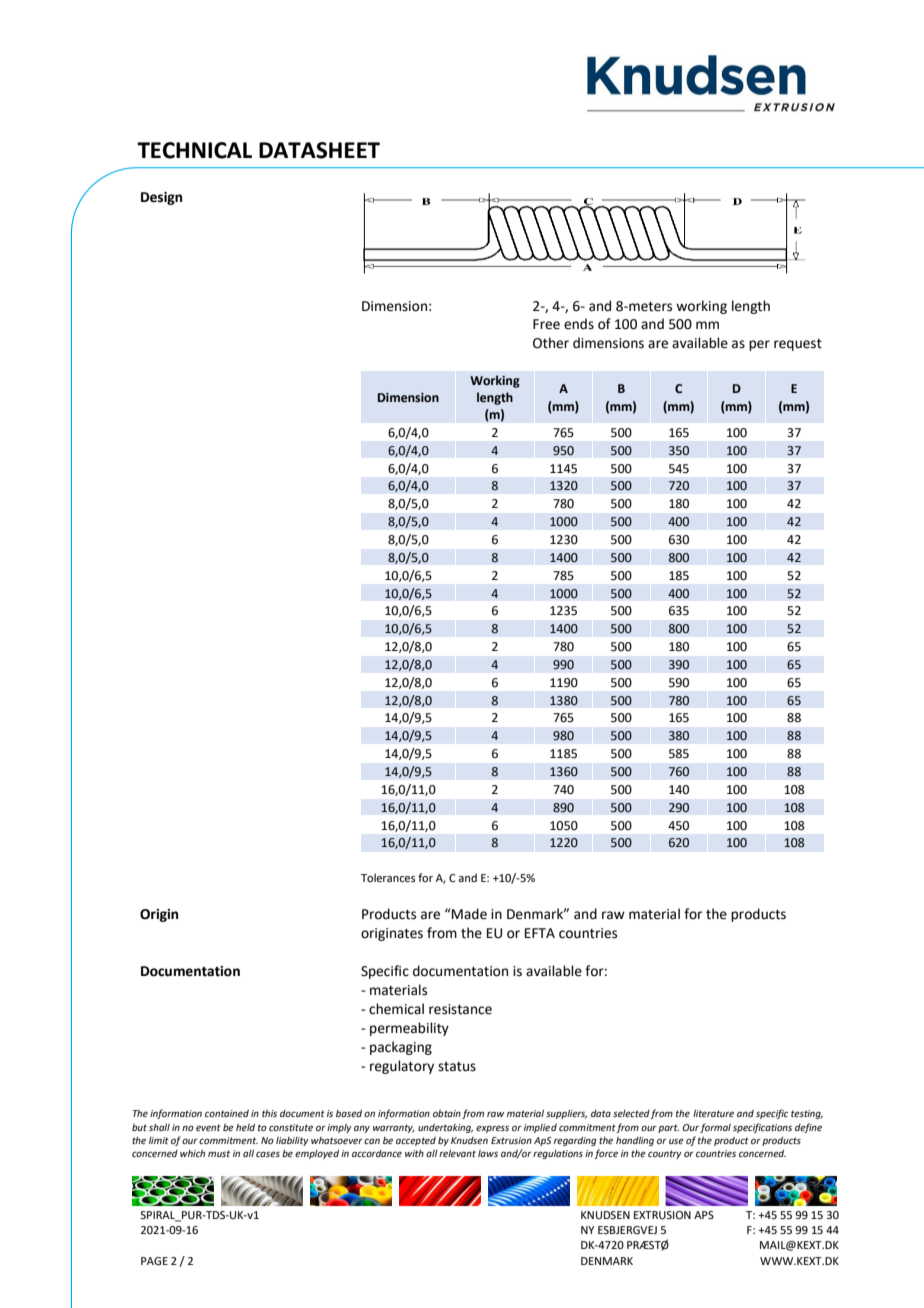 This screenshot has height=1308, width=924. I want to click on TECHNICAL, so click(194, 150).
